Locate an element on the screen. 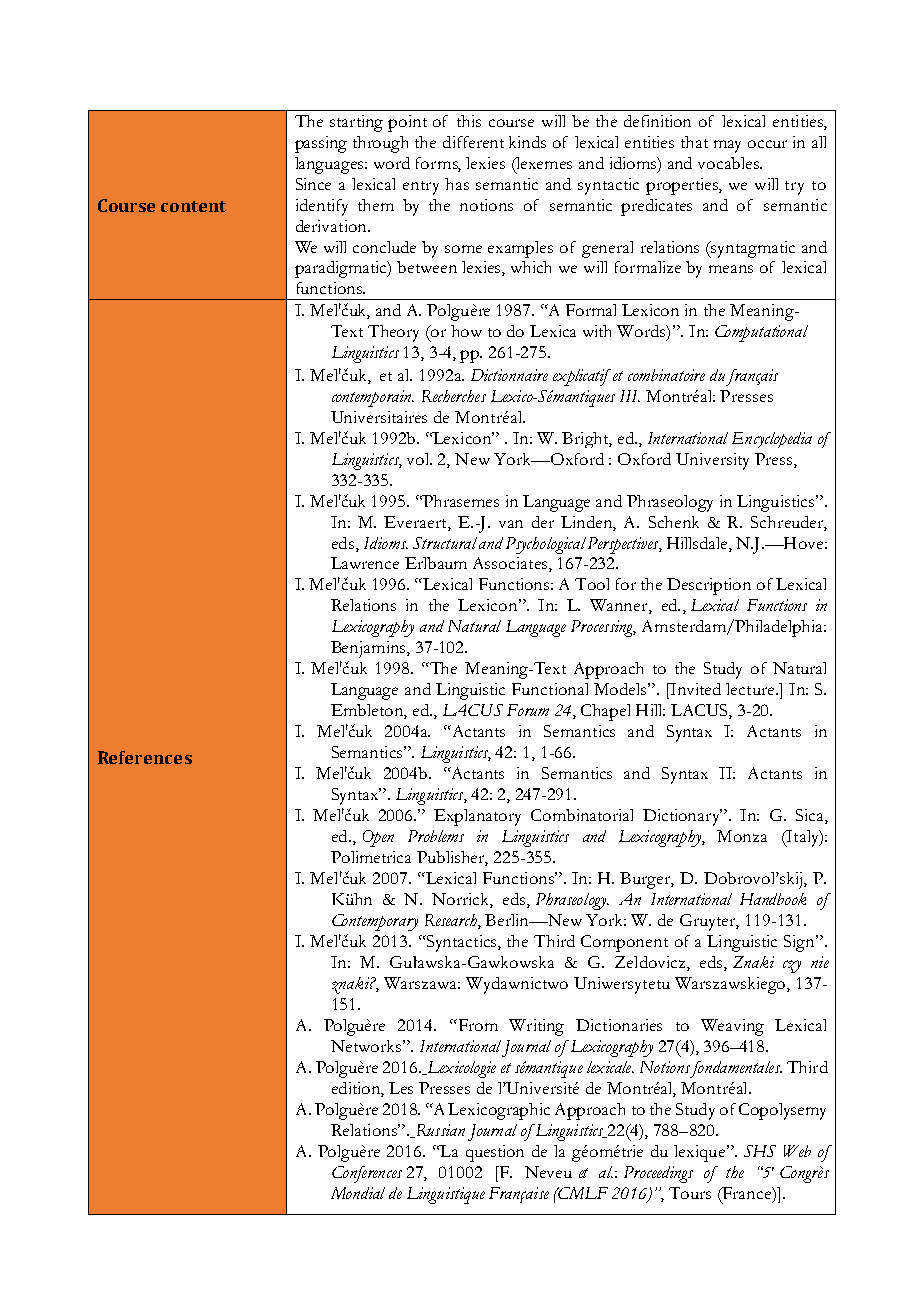 Image resolution: width=924 pixels, height=1308 pixels. question is located at coordinates (495, 1153).
